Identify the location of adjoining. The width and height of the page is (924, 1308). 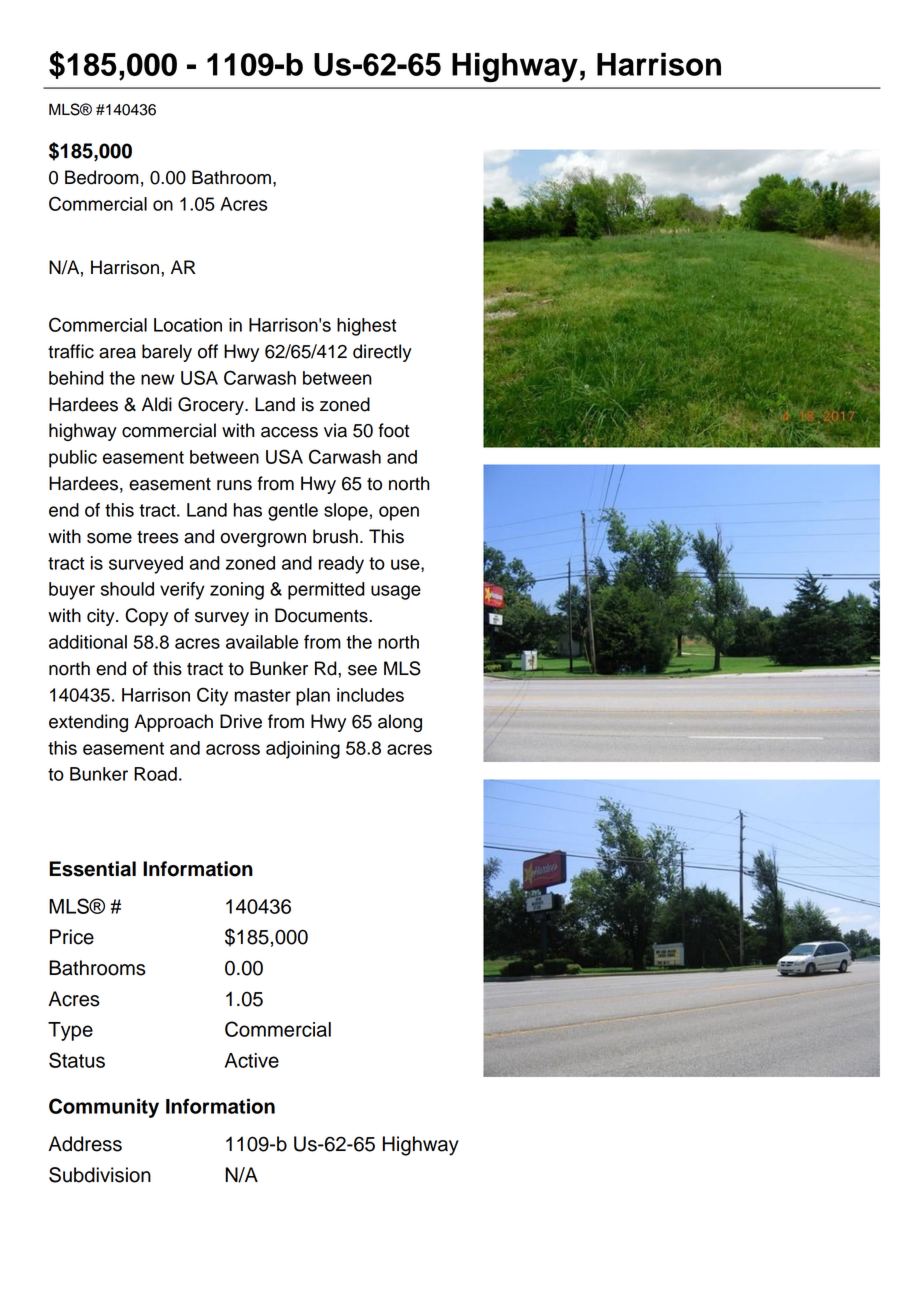
(303, 750).
